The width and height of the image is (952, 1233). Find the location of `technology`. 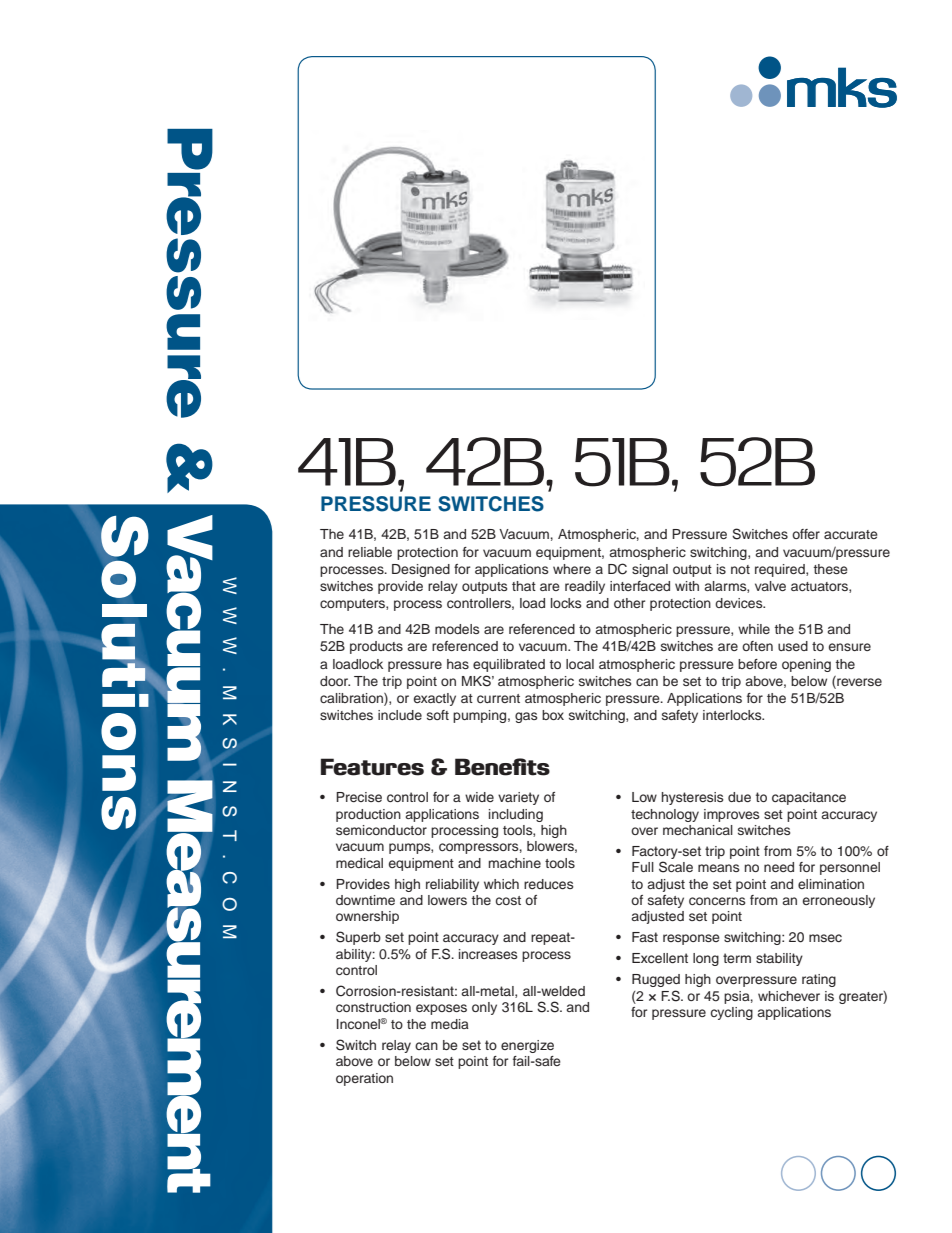

technology is located at coordinates (665, 815).
